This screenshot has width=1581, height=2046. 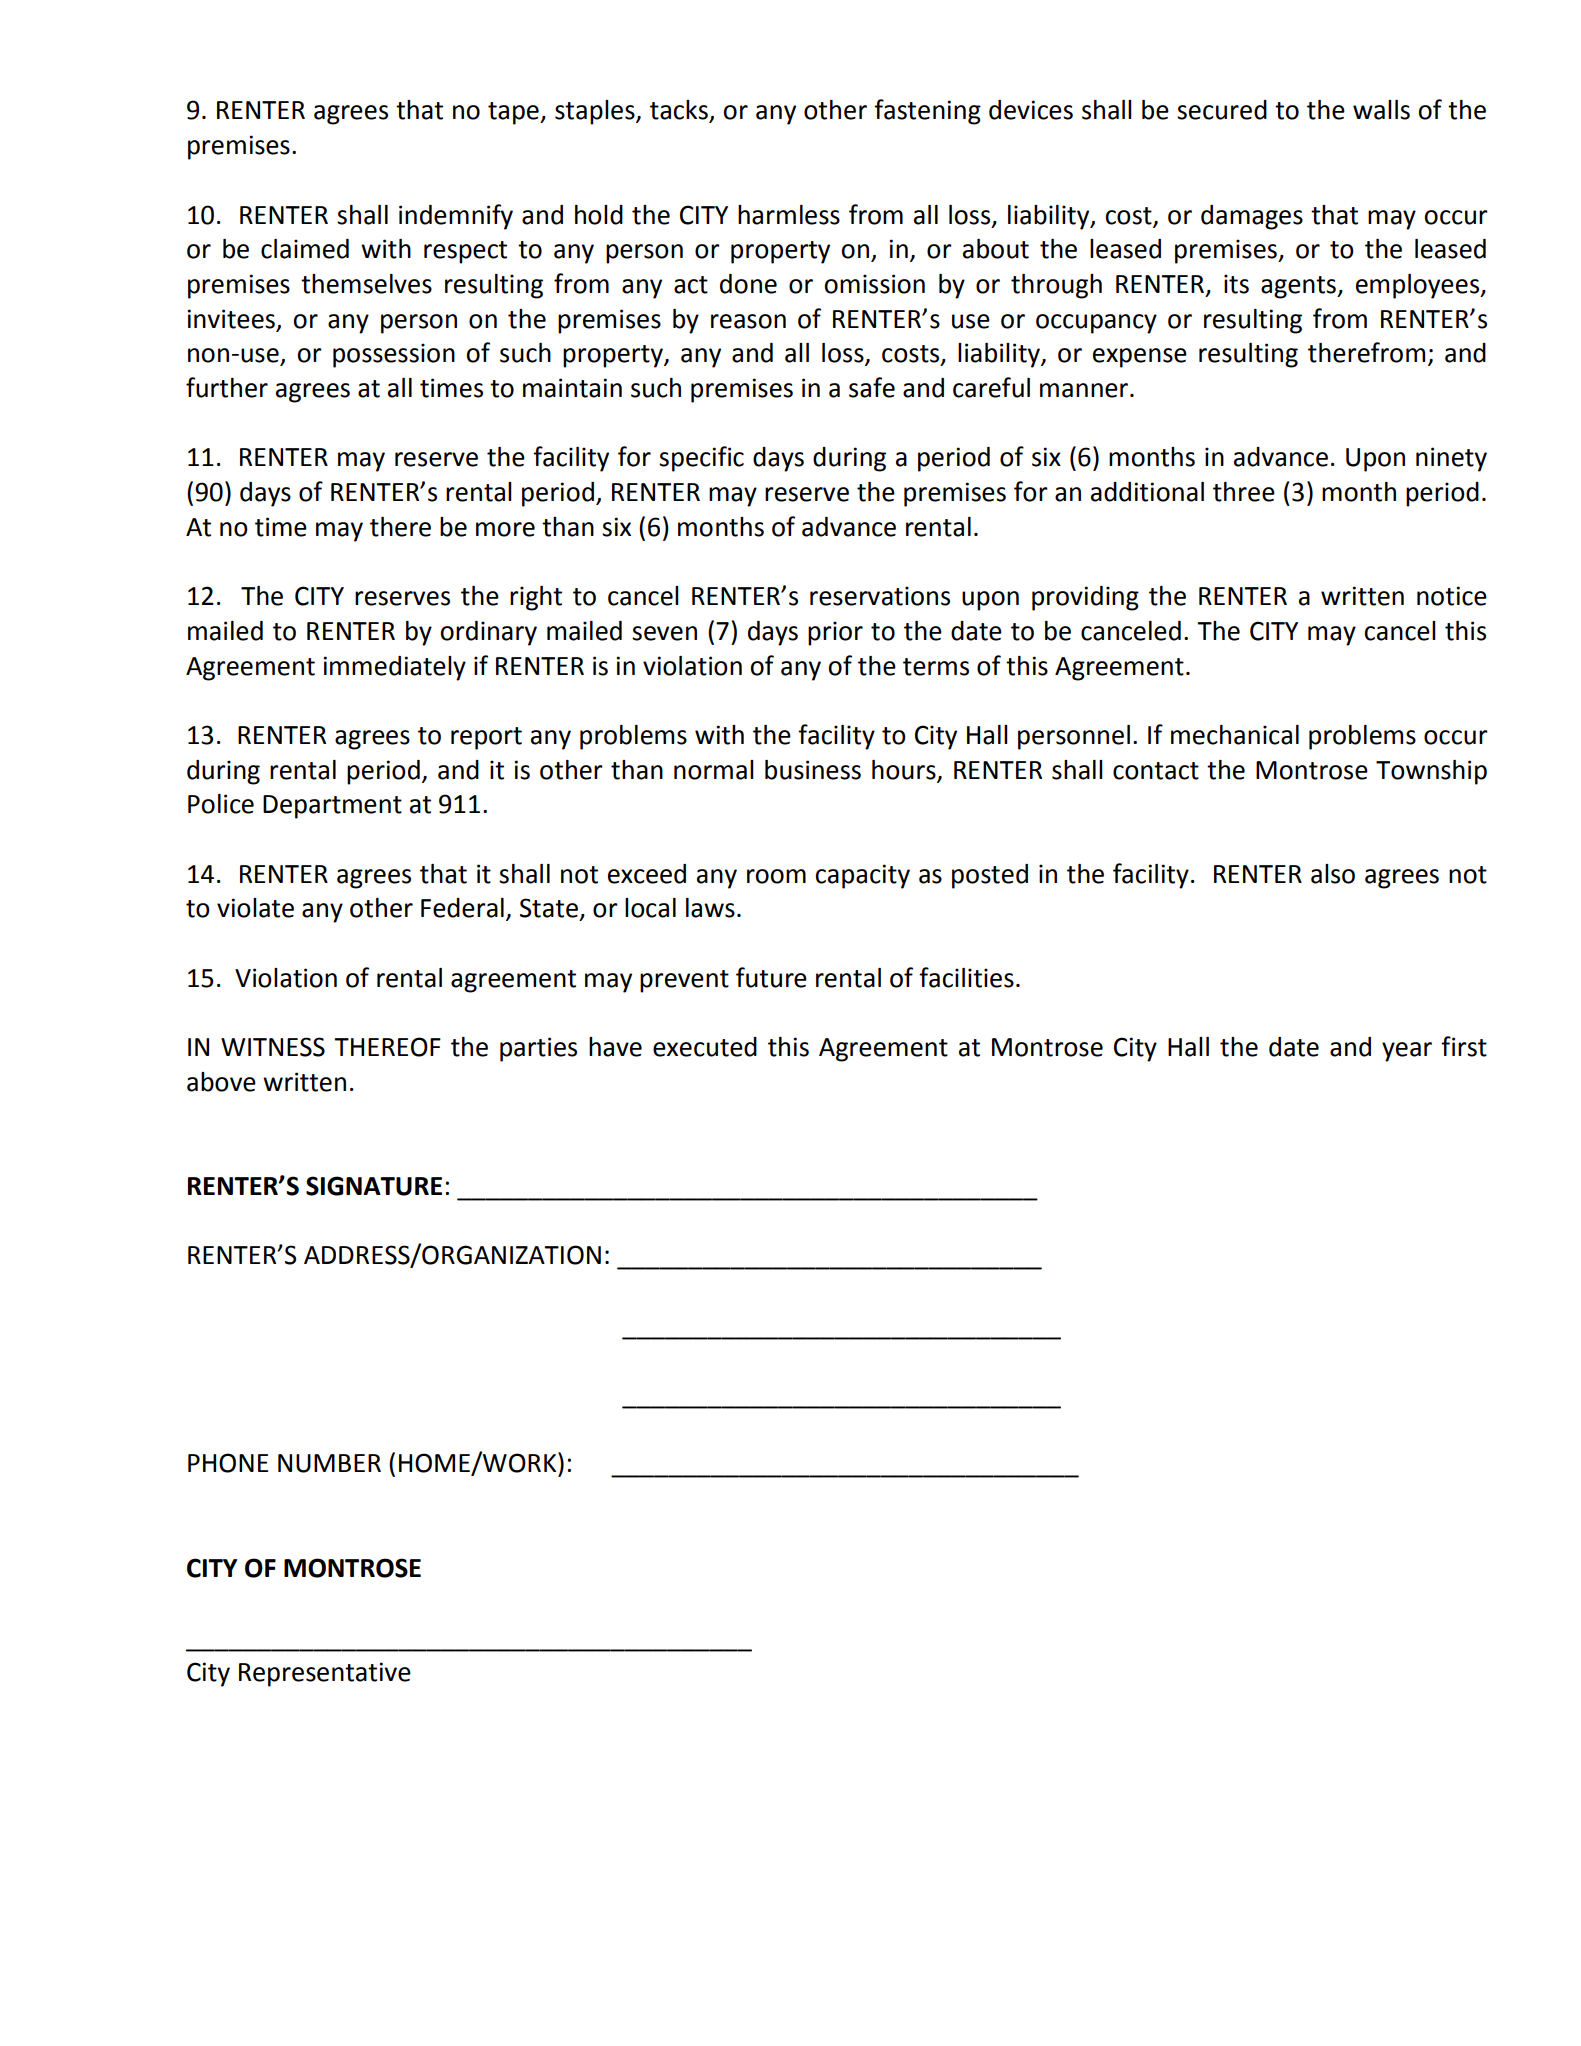 What do you see at coordinates (329, 1463) in the screenshot?
I see `NUMBER` at bounding box center [329, 1463].
